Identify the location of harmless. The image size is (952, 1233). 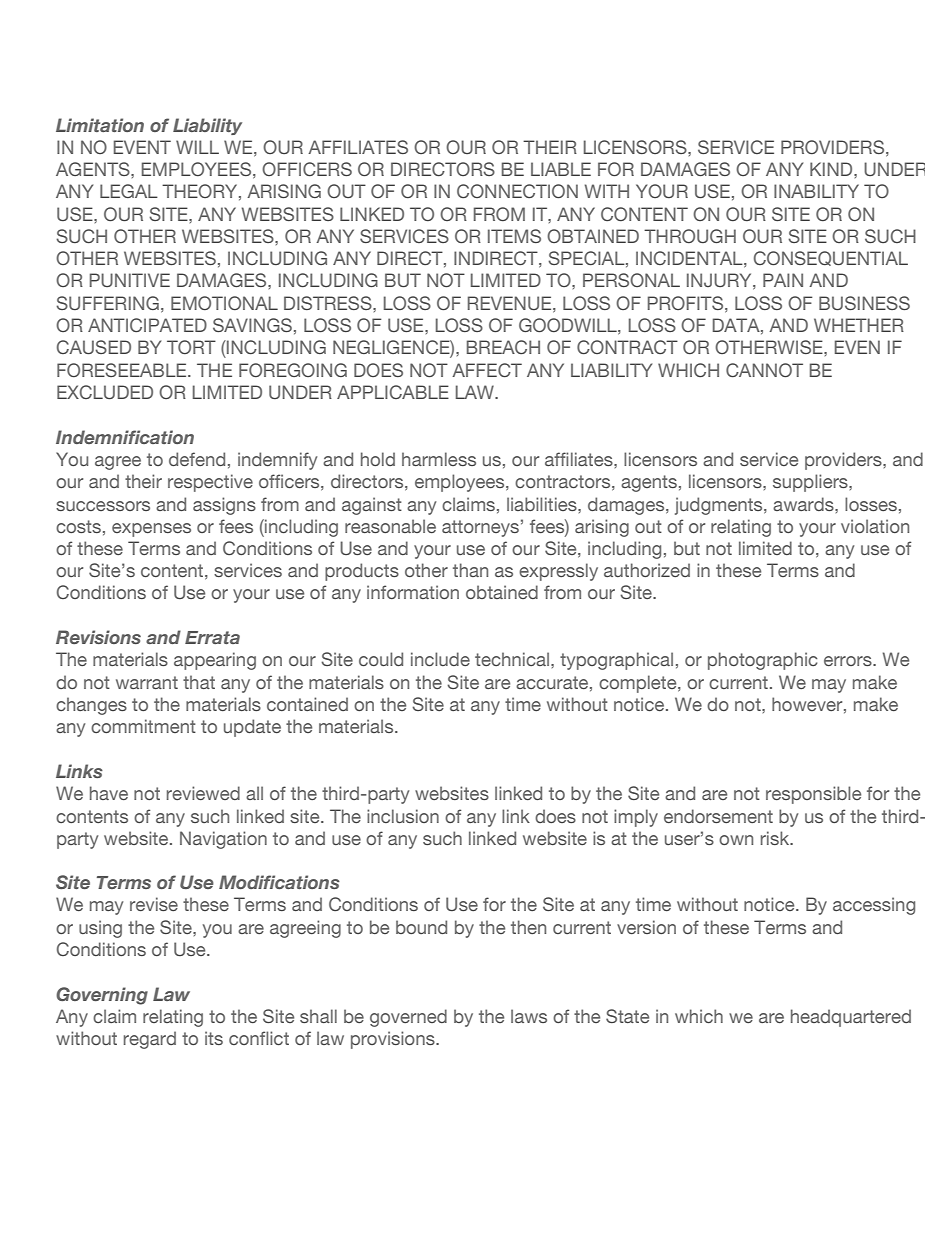
(439, 459).
